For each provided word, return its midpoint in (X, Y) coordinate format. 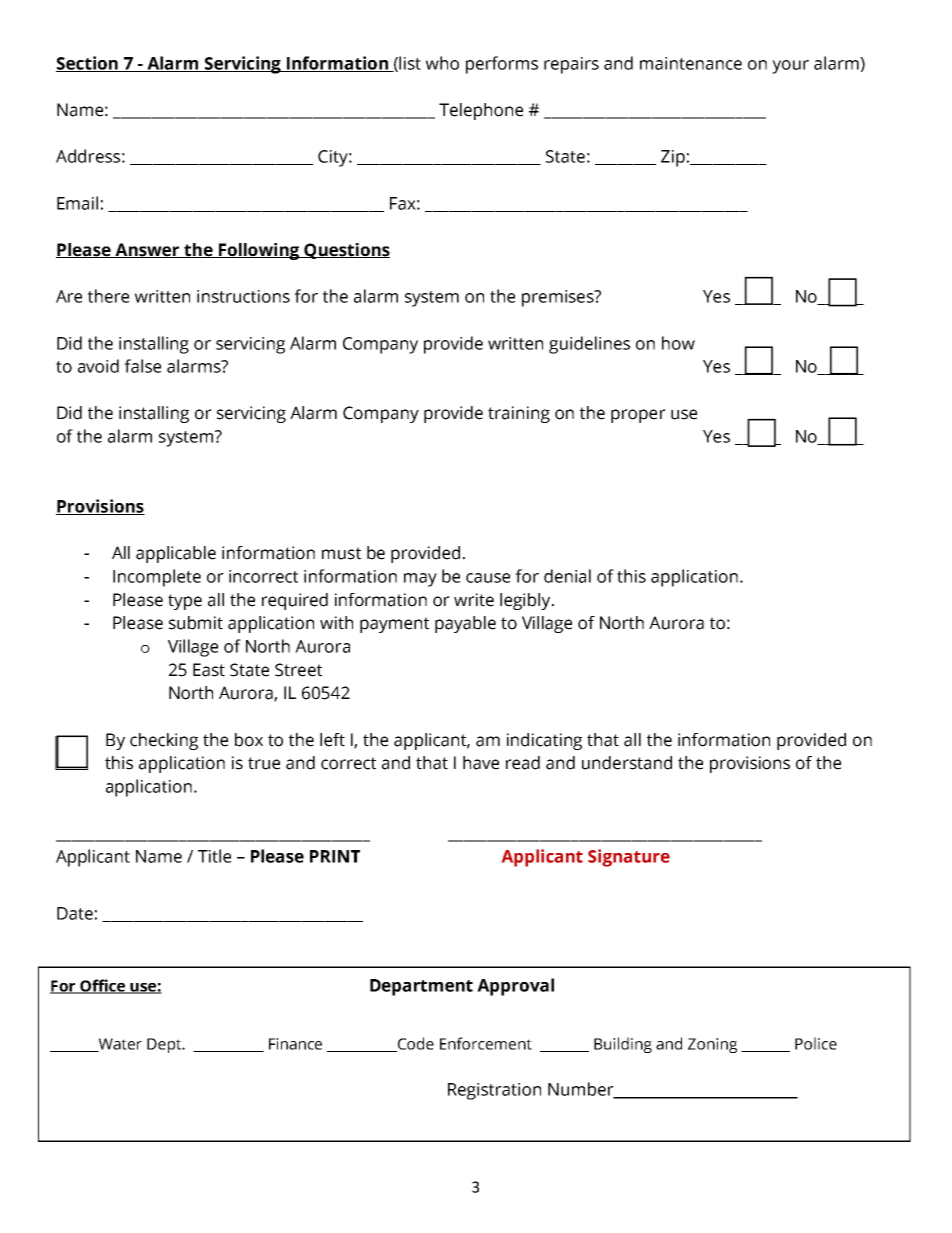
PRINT (335, 856)
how (678, 343)
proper (638, 416)
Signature (629, 858)
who (442, 63)
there (108, 296)
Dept (165, 1045)
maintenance (691, 63)
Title (214, 856)
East (209, 670)
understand (627, 763)
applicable (176, 554)
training (519, 414)
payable (465, 624)
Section (88, 64)
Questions (346, 251)
